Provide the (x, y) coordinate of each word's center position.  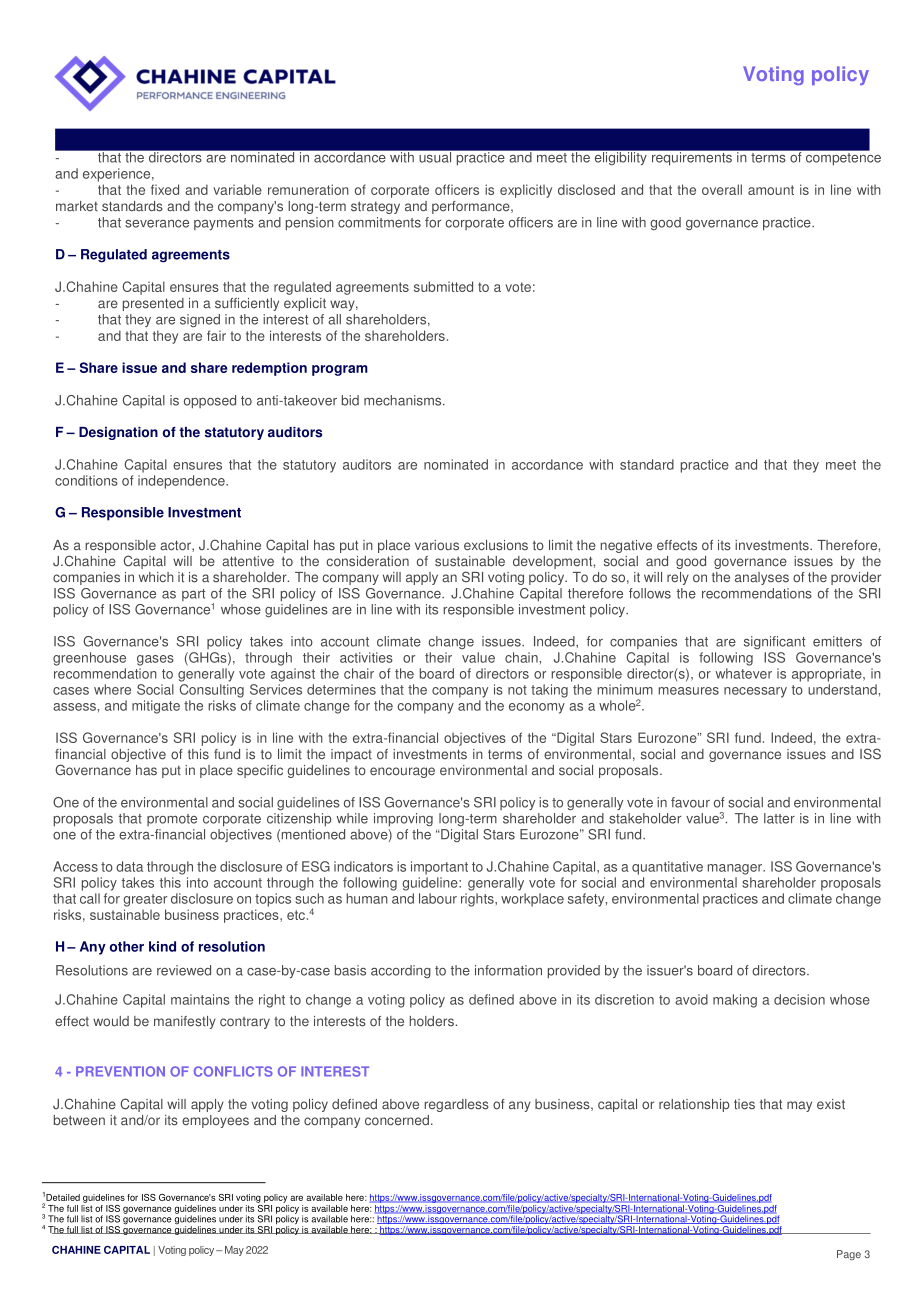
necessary (755, 692)
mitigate (156, 707)
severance (157, 224)
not (517, 690)
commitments (379, 222)
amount (771, 190)
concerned (397, 1120)
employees (215, 1121)
